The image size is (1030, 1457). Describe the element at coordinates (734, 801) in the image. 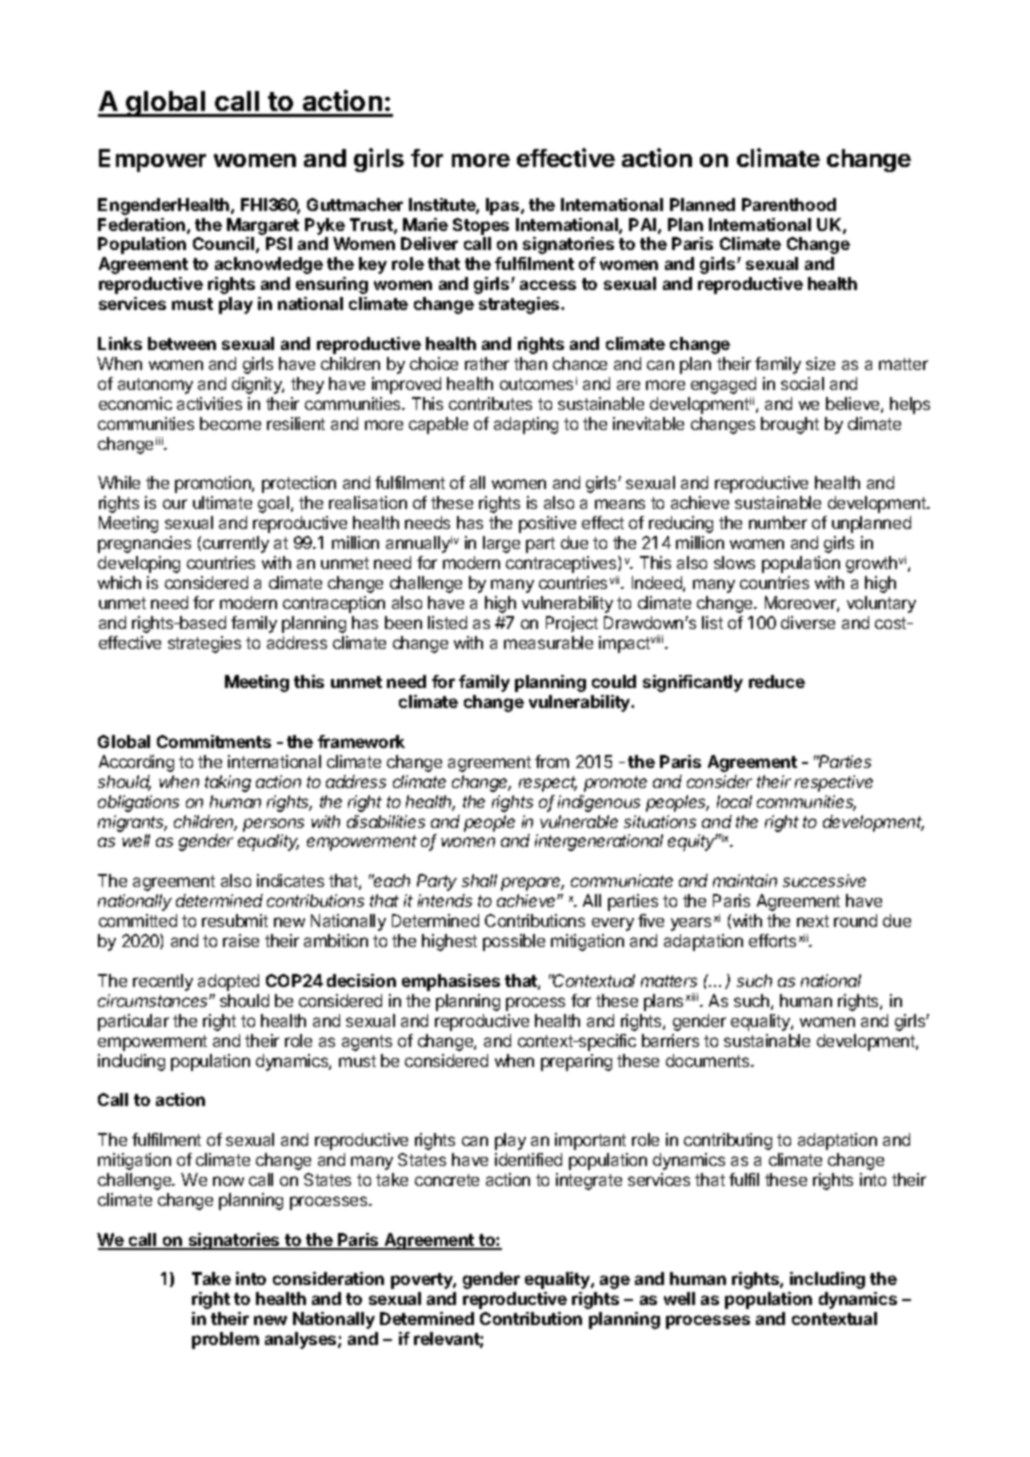

I see `local` at that location.
